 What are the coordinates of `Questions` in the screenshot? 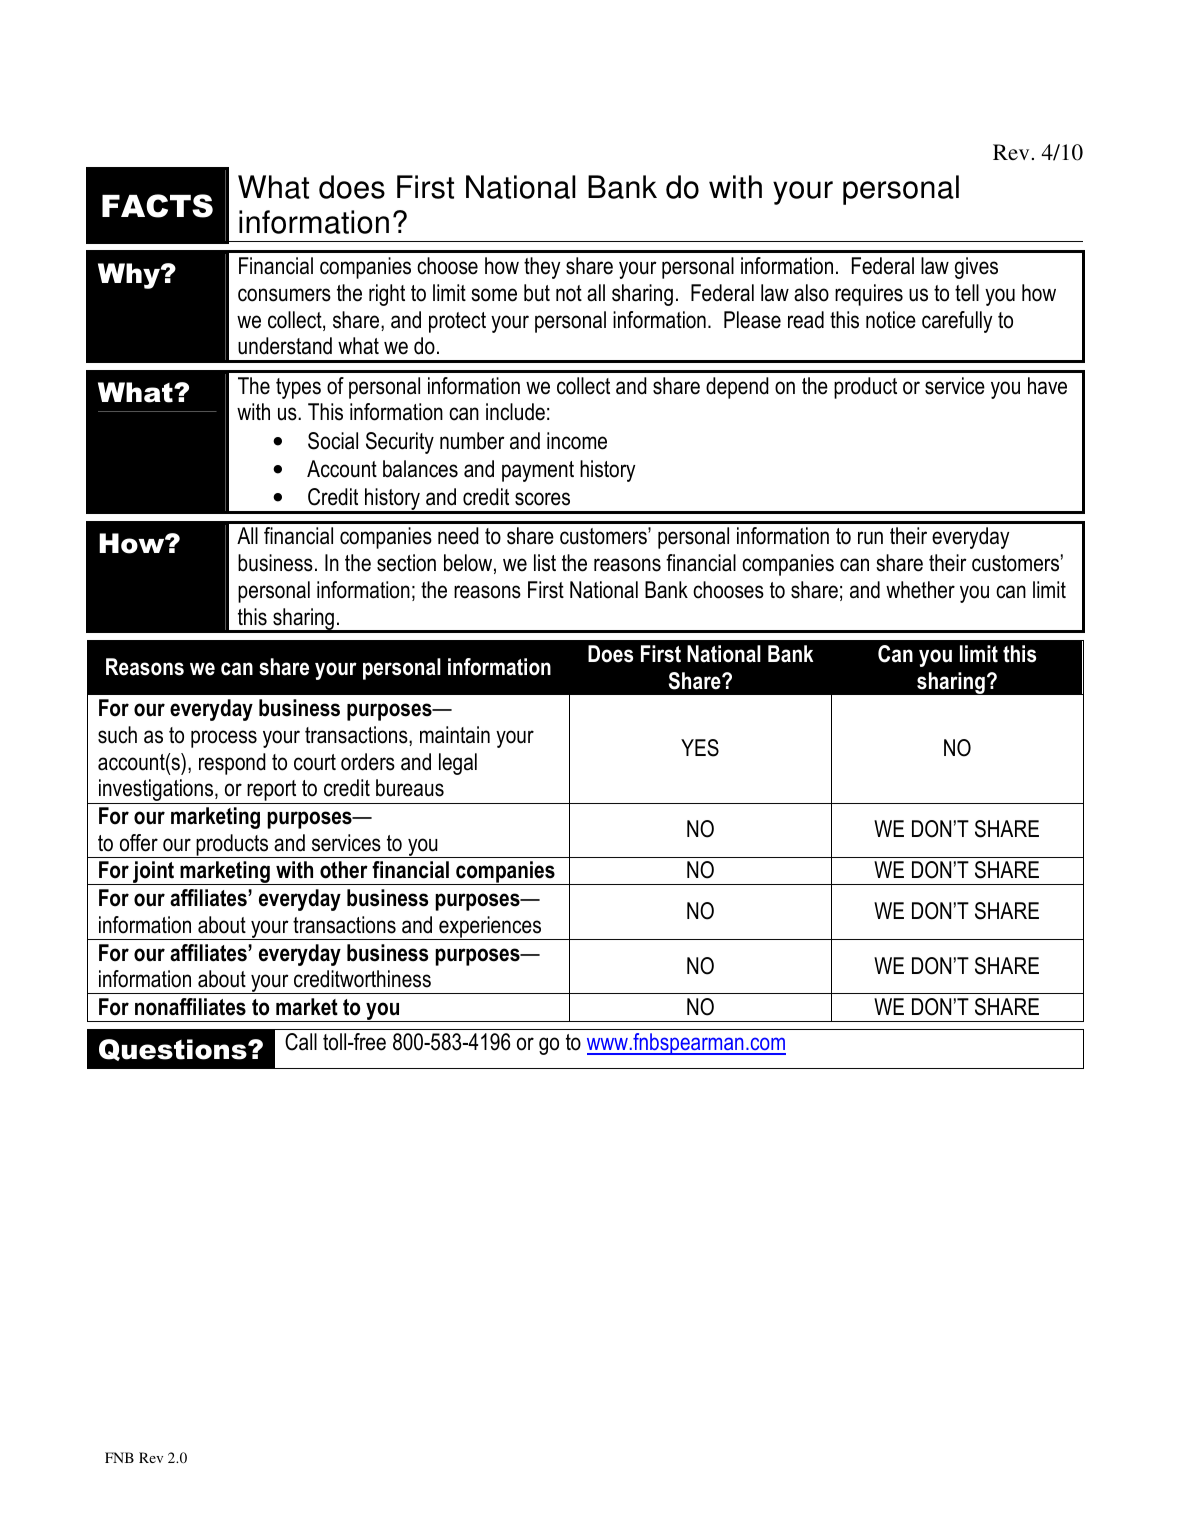 It's located at (174, 1050).
